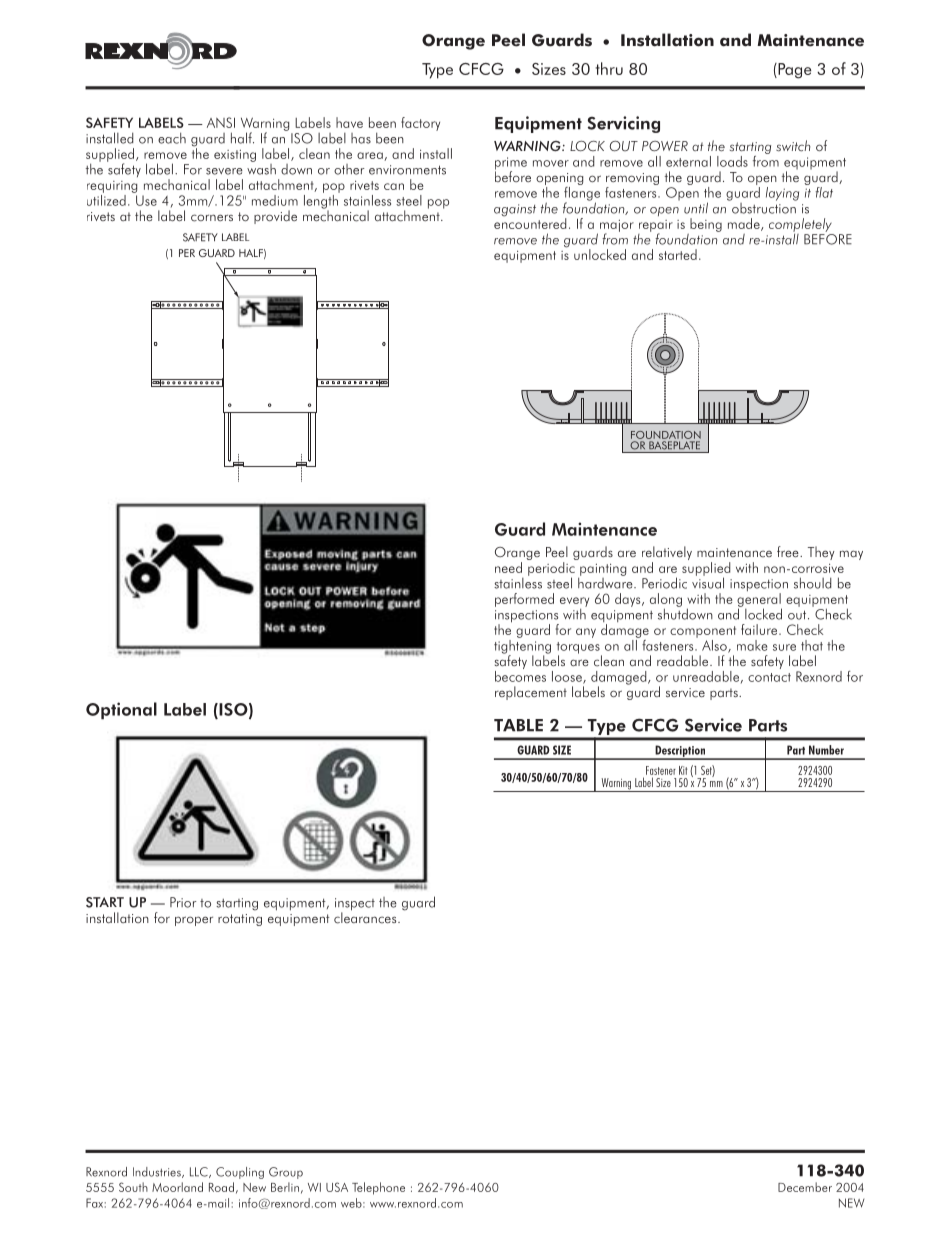 This screenshot has height=1233, width=952. What do you see at coordinates (200, 1172) in the screenshot?
I see `LLC` at bounding box center [200, 1172].
